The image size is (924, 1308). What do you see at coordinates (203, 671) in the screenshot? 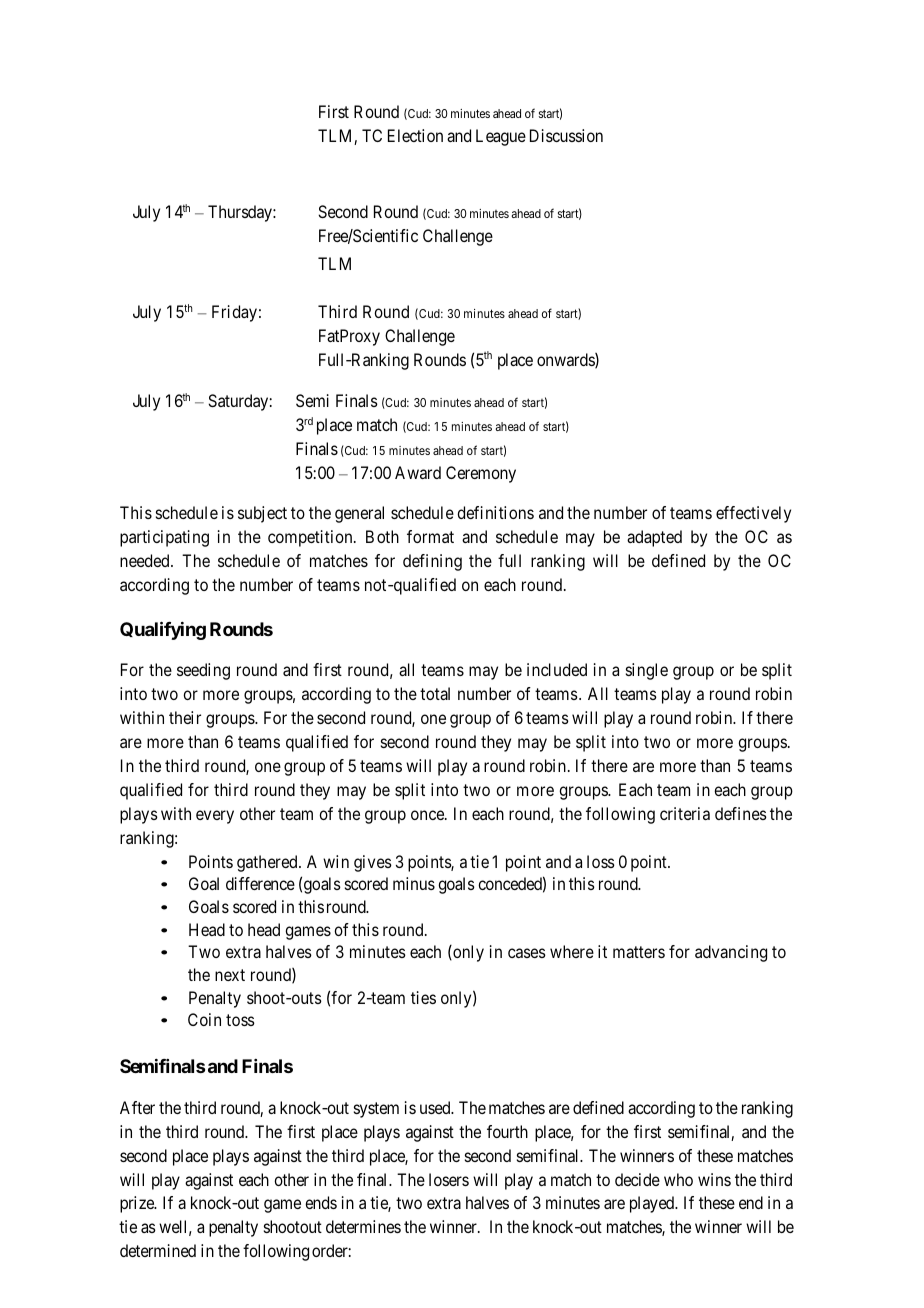
I see `seeding` at bounding box center [203, 671].
